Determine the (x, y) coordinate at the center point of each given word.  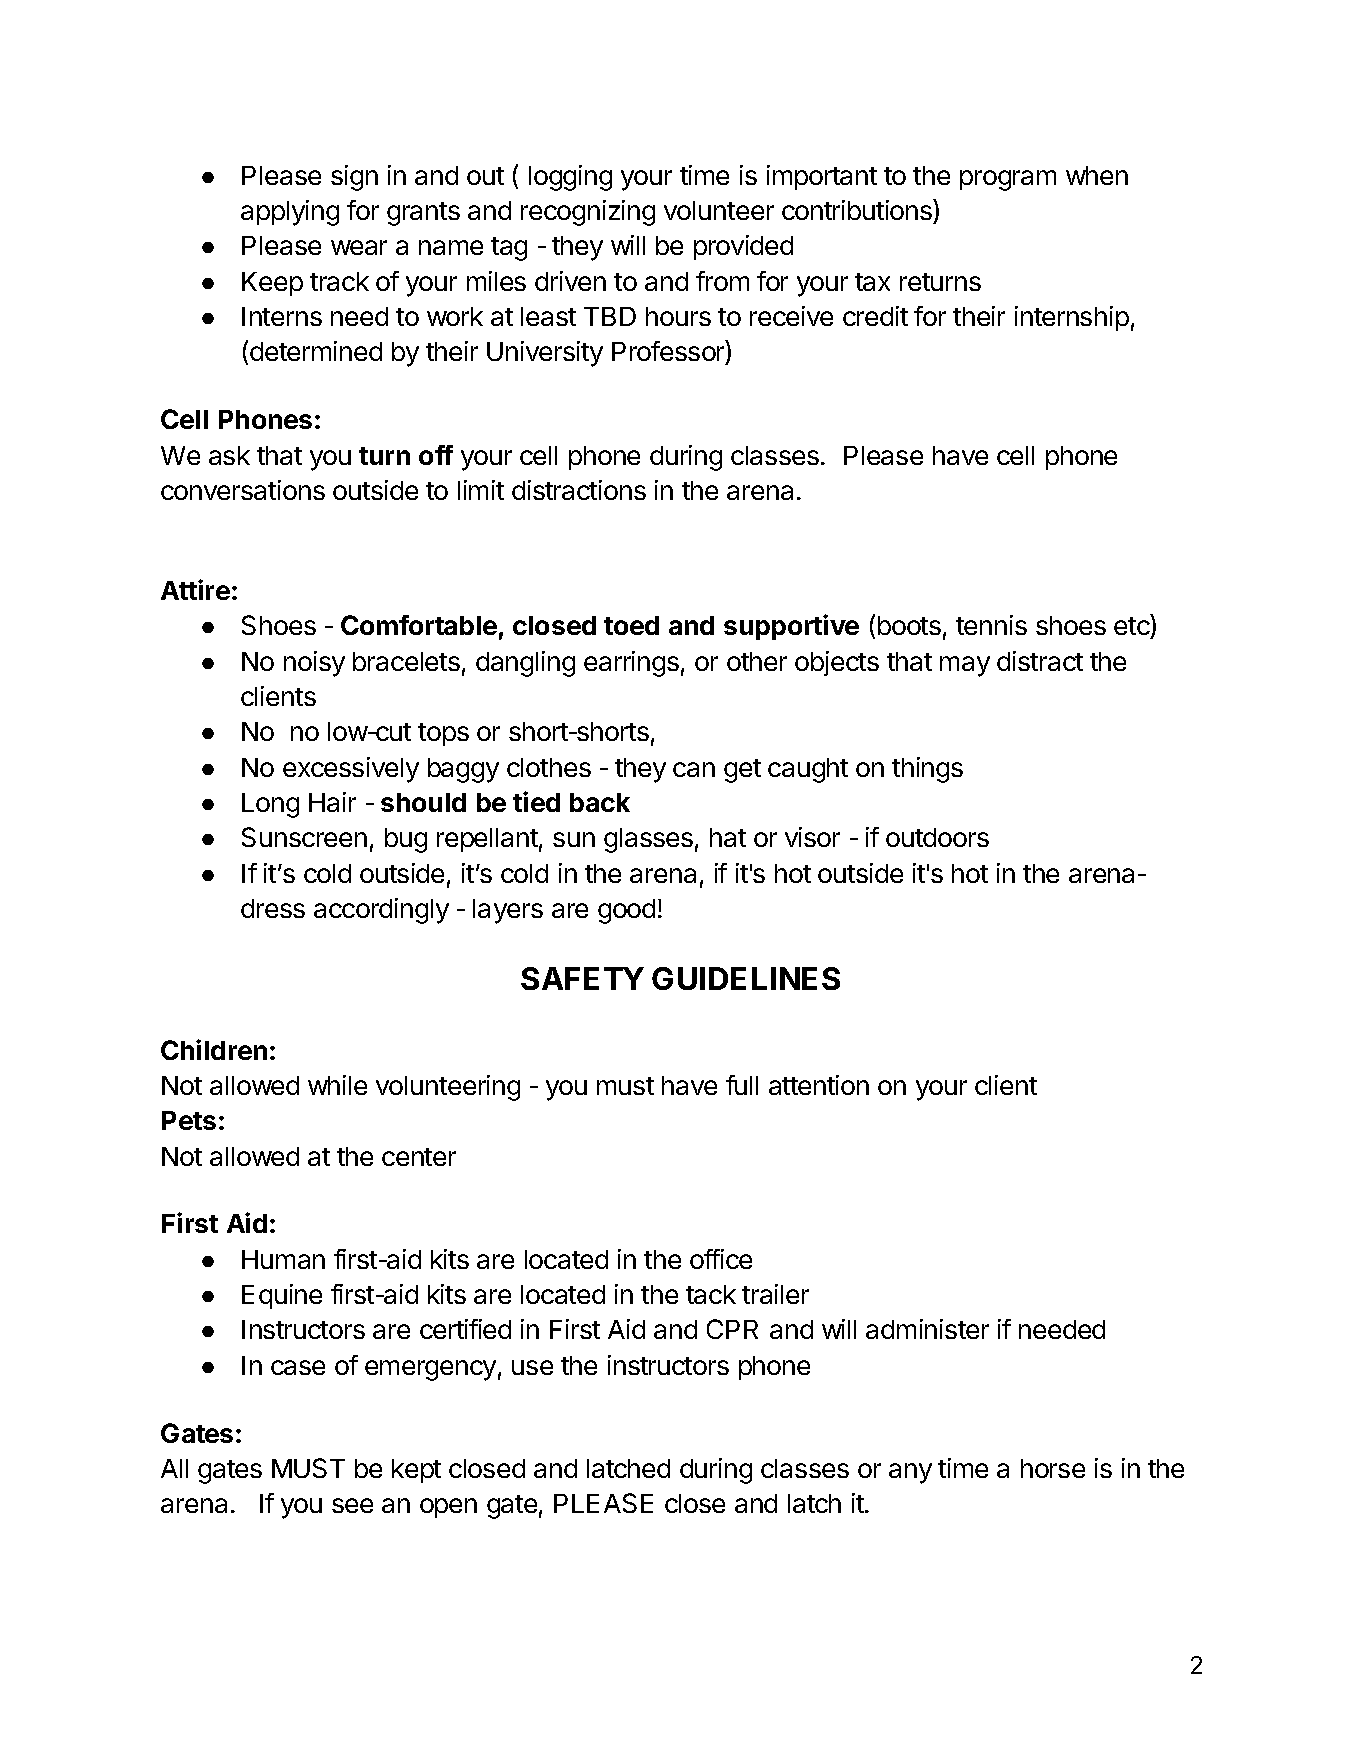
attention (819, 1085)
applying (290, 213)
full (742, 1085)
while (337, 1085)
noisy (314, 664)
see (352, 1505)
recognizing (588, 213)
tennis (991, 625)
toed (631, 625)
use (532, 1367)
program (1008, 180)
